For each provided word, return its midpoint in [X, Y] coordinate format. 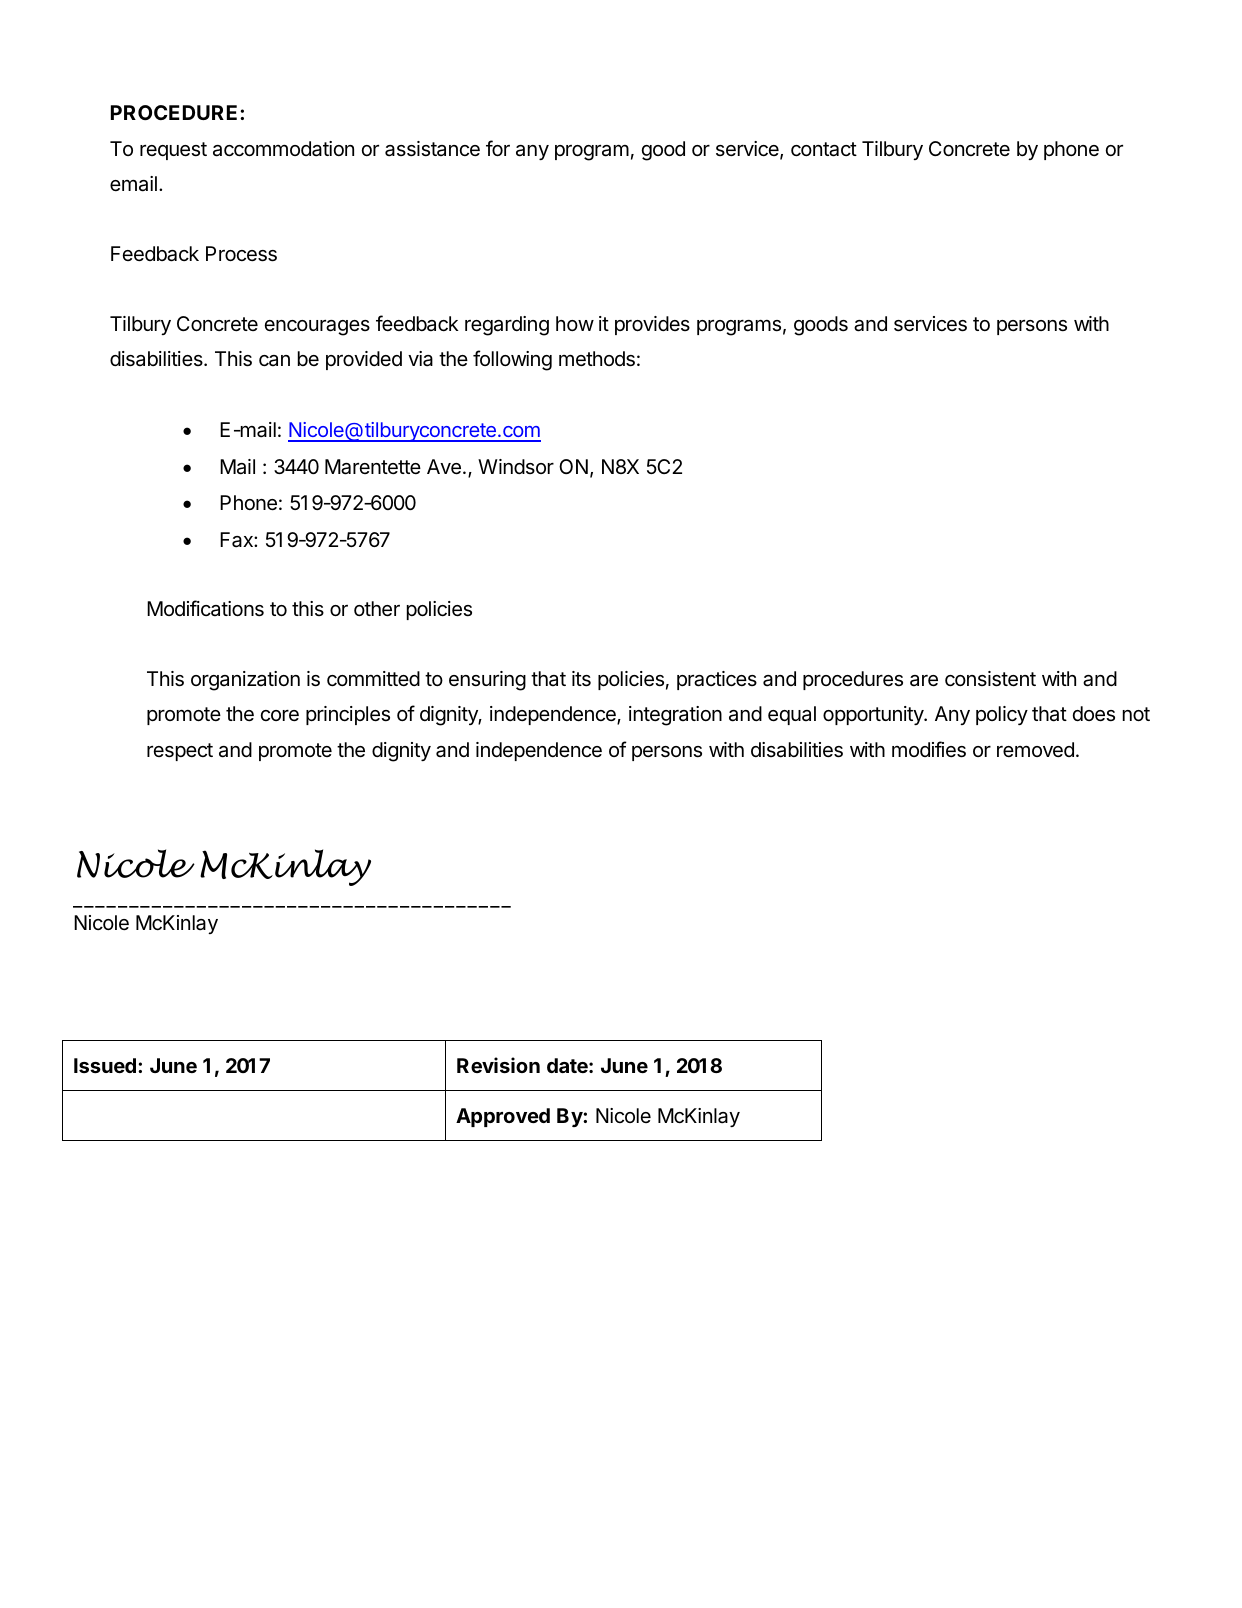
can [274, 361]
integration [675, 716]
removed [1035, 749]
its [581, 679]
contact [824, 149]
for [498, 148]
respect [180, 752]
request [173, 151]
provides [652, 325]
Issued [105, 1065]
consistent [990, 679]
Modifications [205, 608]
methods [597, 359]
